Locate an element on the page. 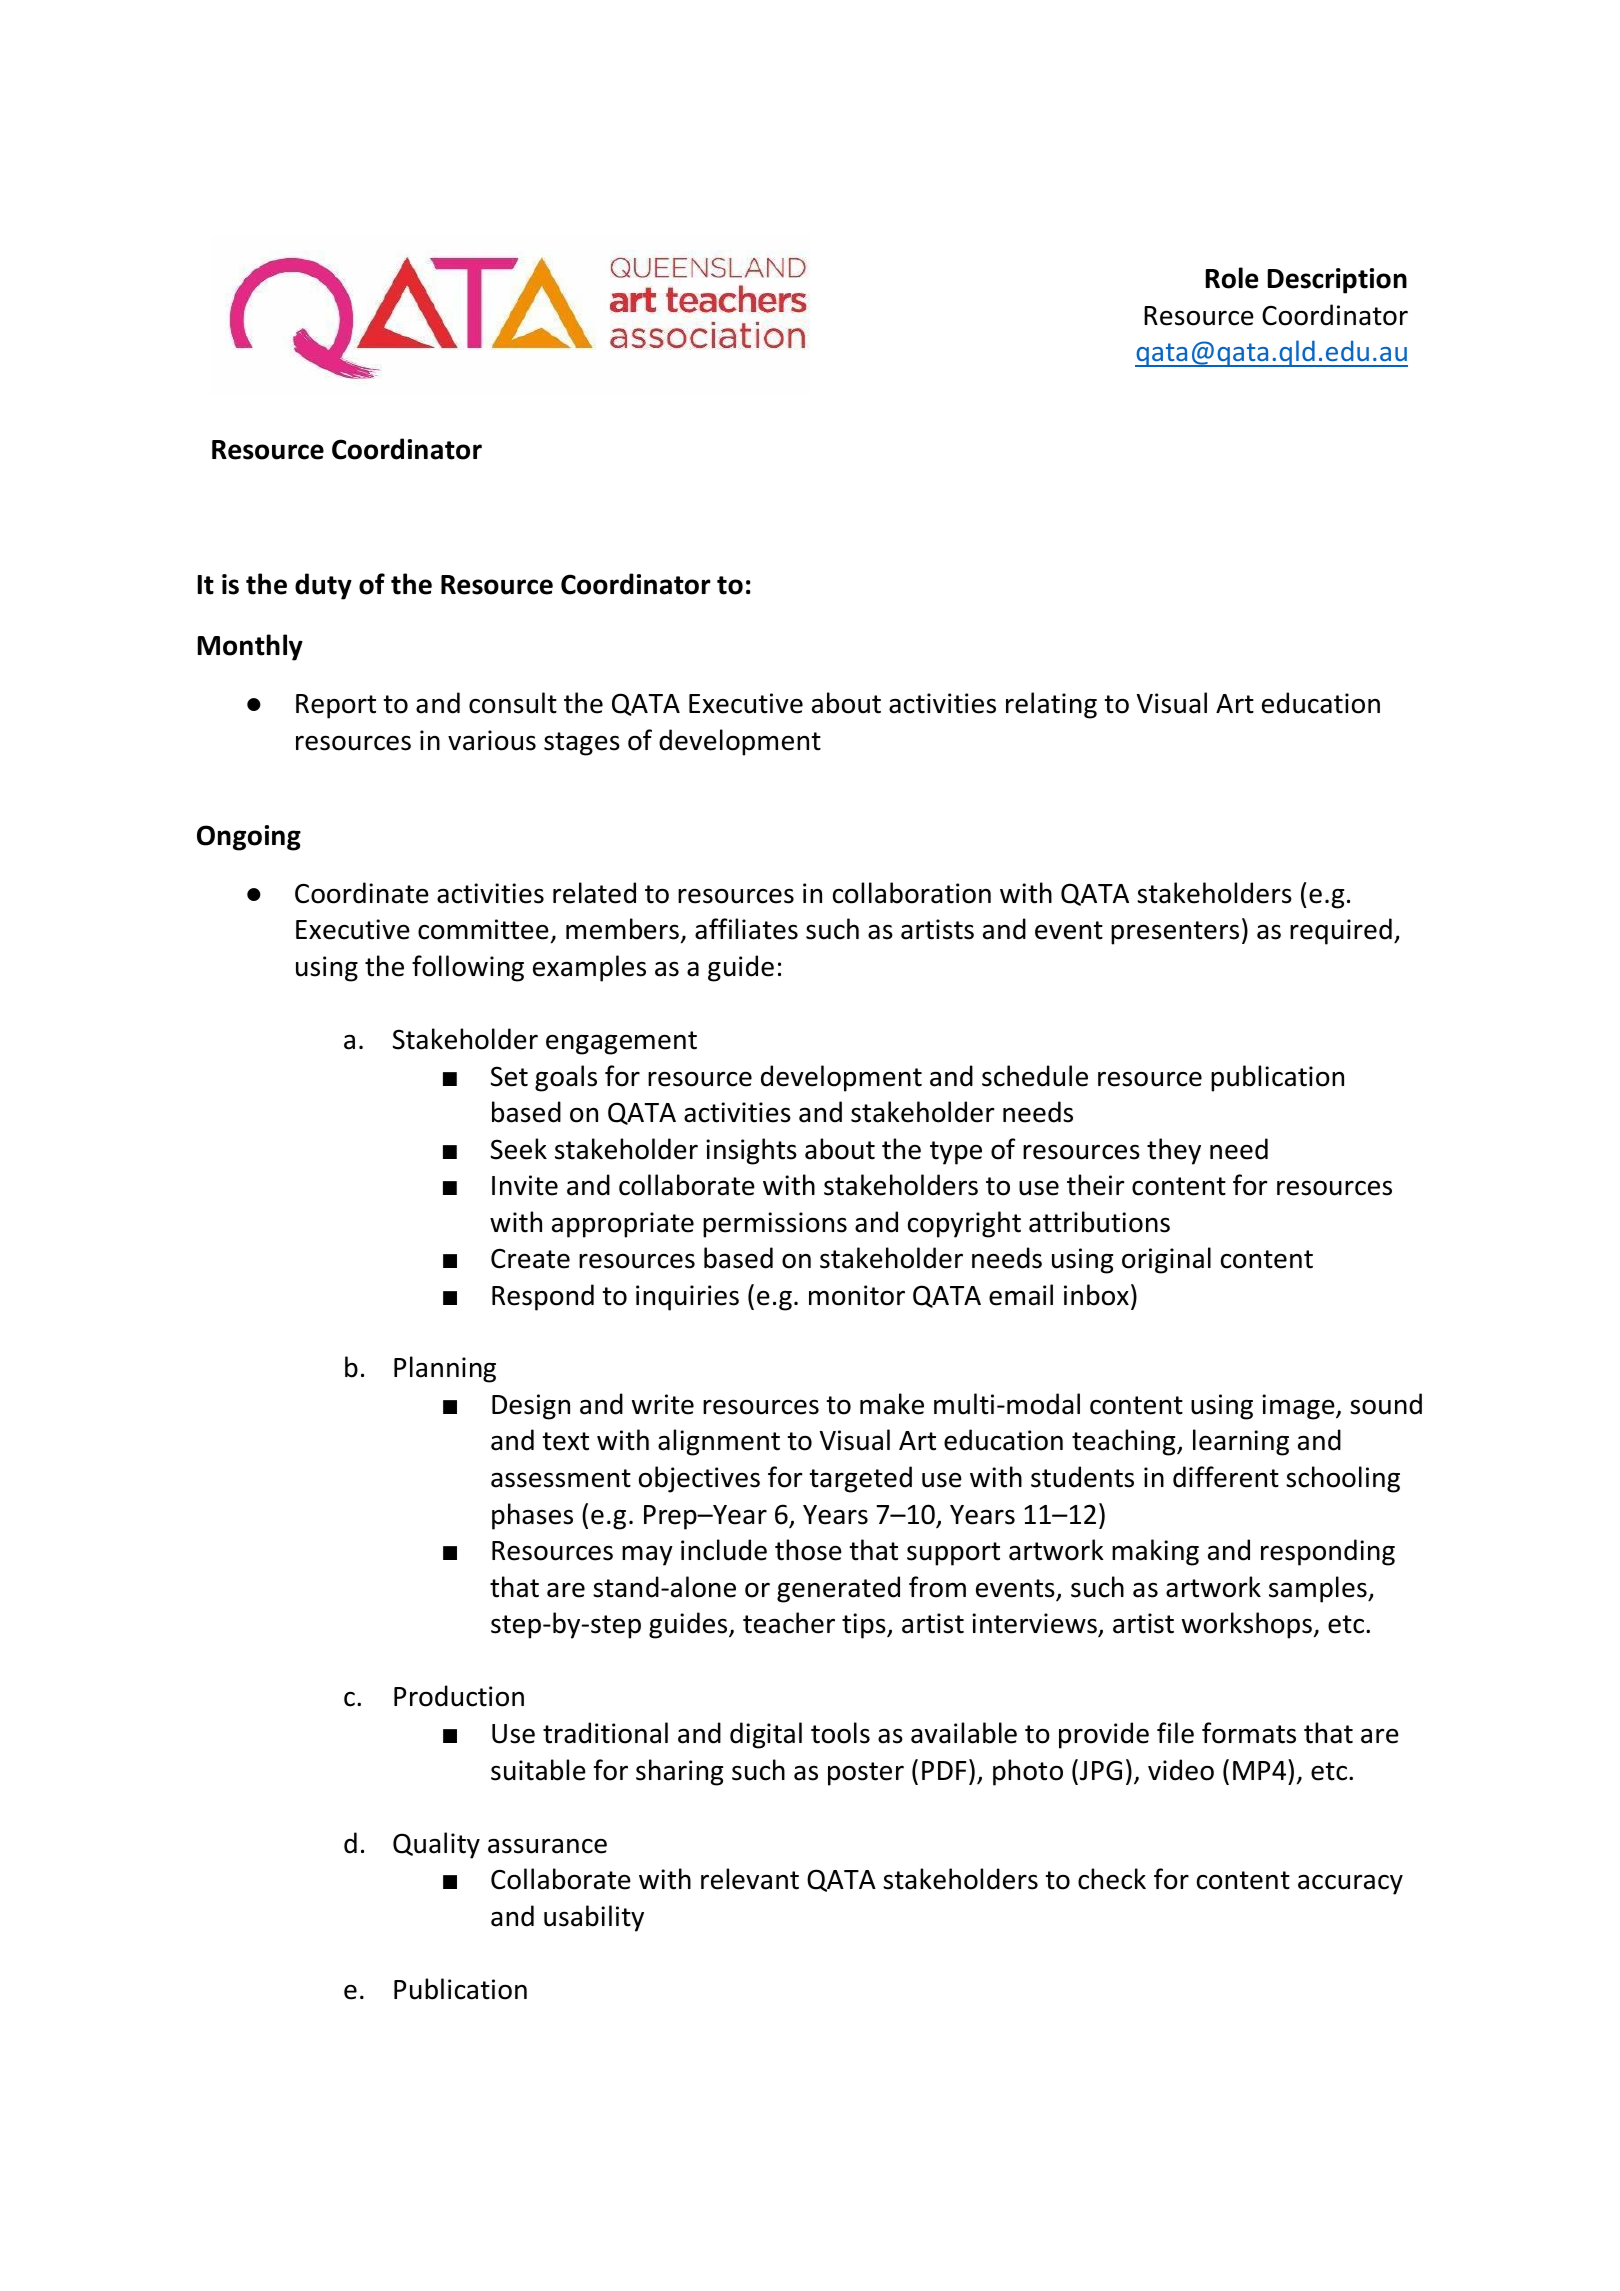 This image has height=2291, width=1620. relating is located at coordinates (1051, 705).
